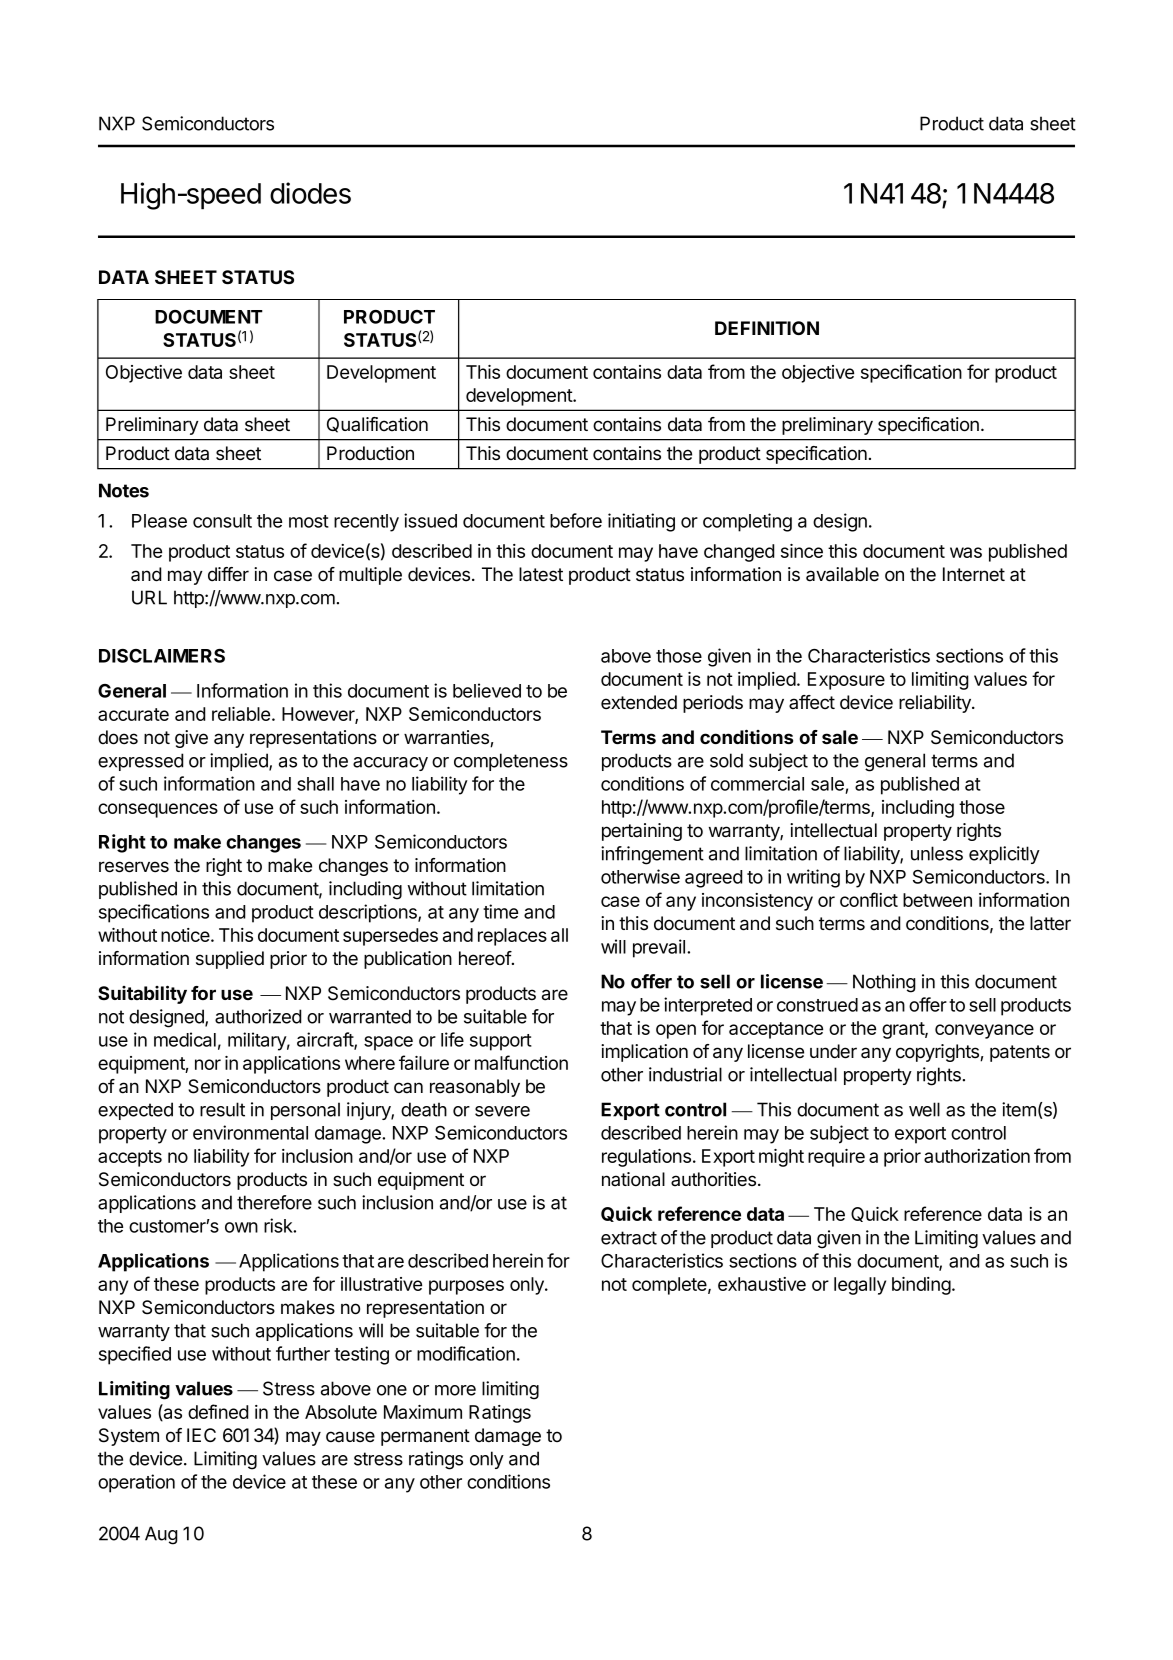 The width and height of the page is (1173, 1660). What do you see at coordinates (201, 1435) in the page?
I see `IEC` at bounding box center [201, 1435].
